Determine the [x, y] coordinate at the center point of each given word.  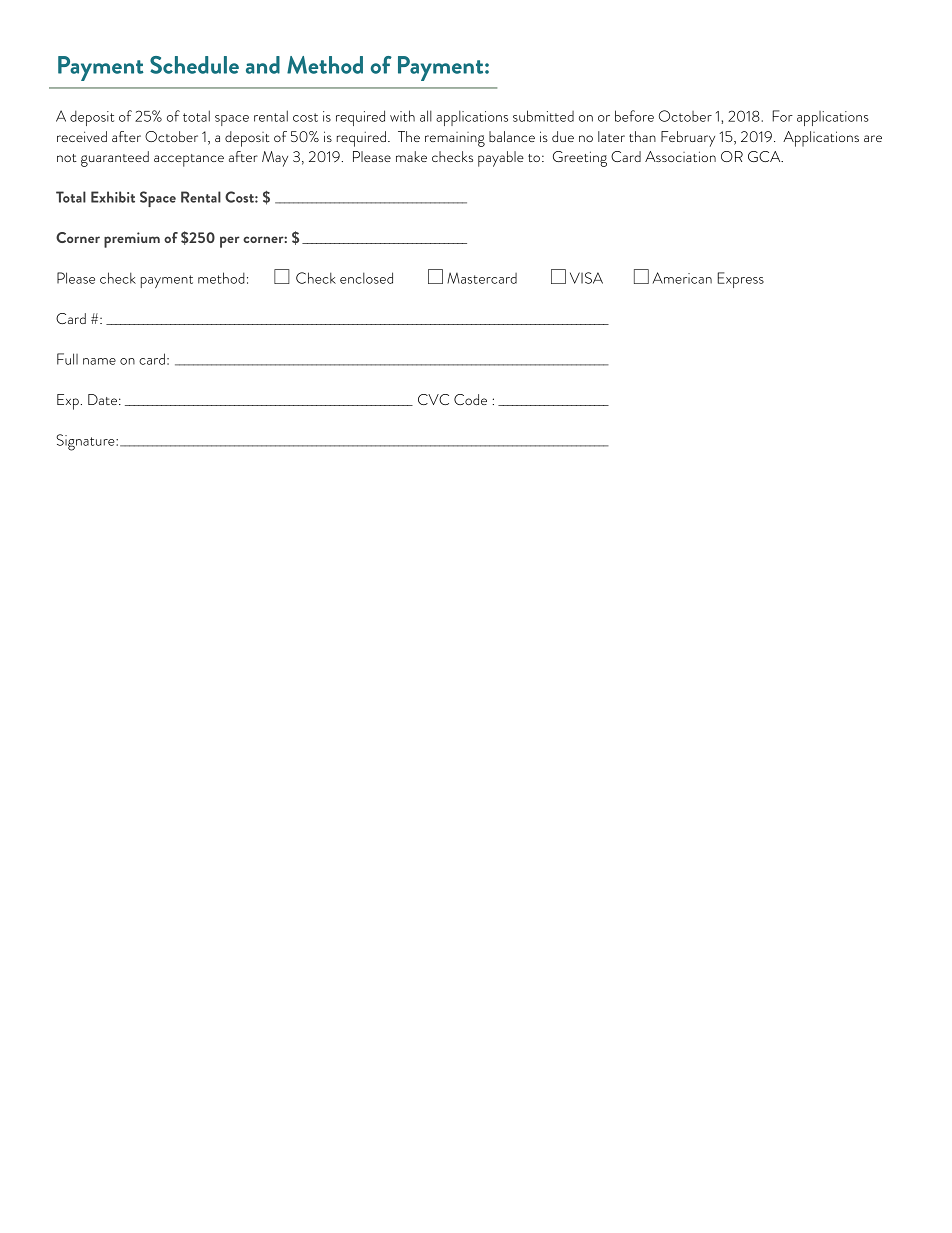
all [426, 116]
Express [740, 280]
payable [501, 159]
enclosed [366, 278]
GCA [765, 156]
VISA [586, 278]
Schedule [194, 65]
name [99, 361]
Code [470, 399]
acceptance [189, 160]
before [634, 116]
